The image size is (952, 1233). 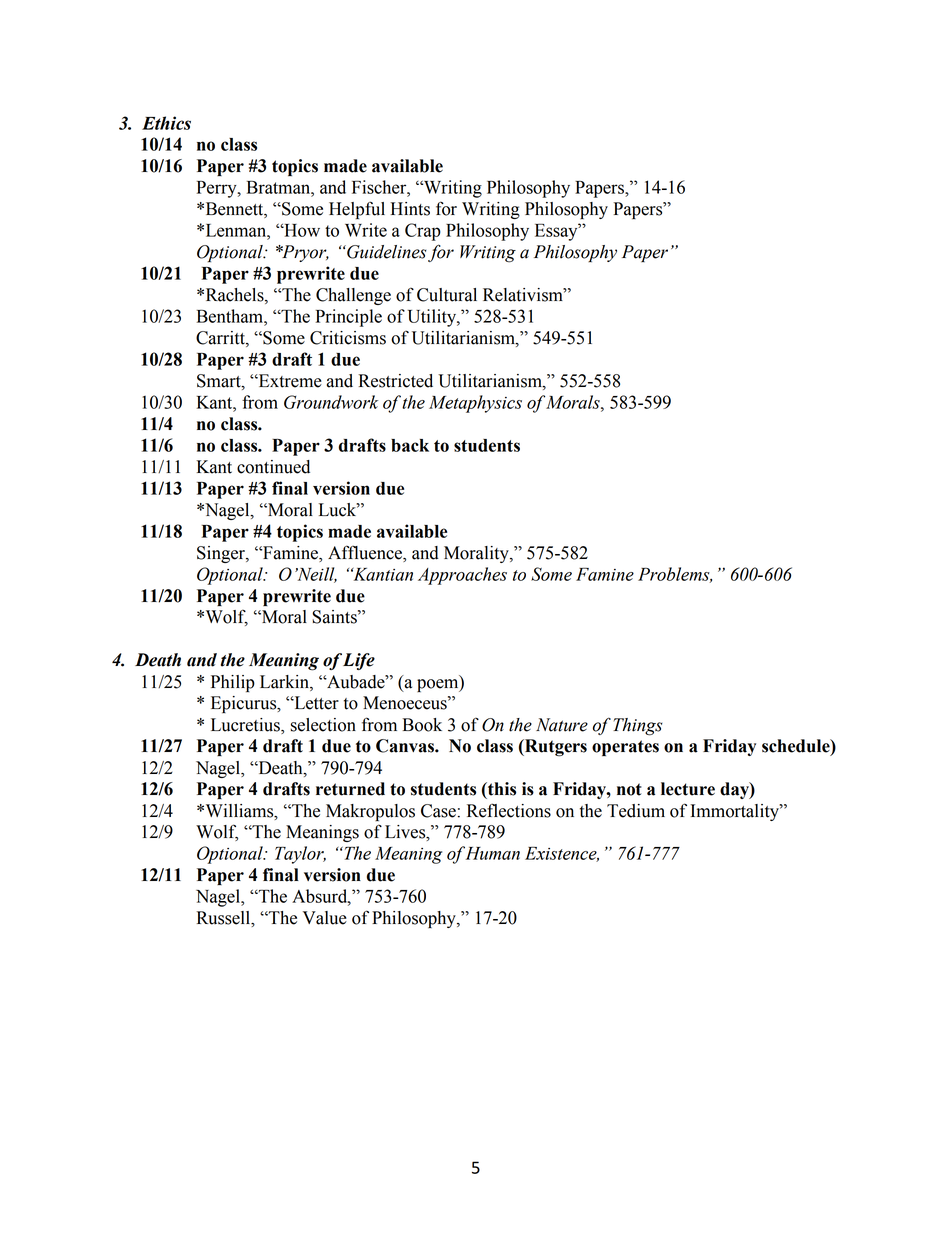 I want to click on Taylor, so click(x=300, y=855).
